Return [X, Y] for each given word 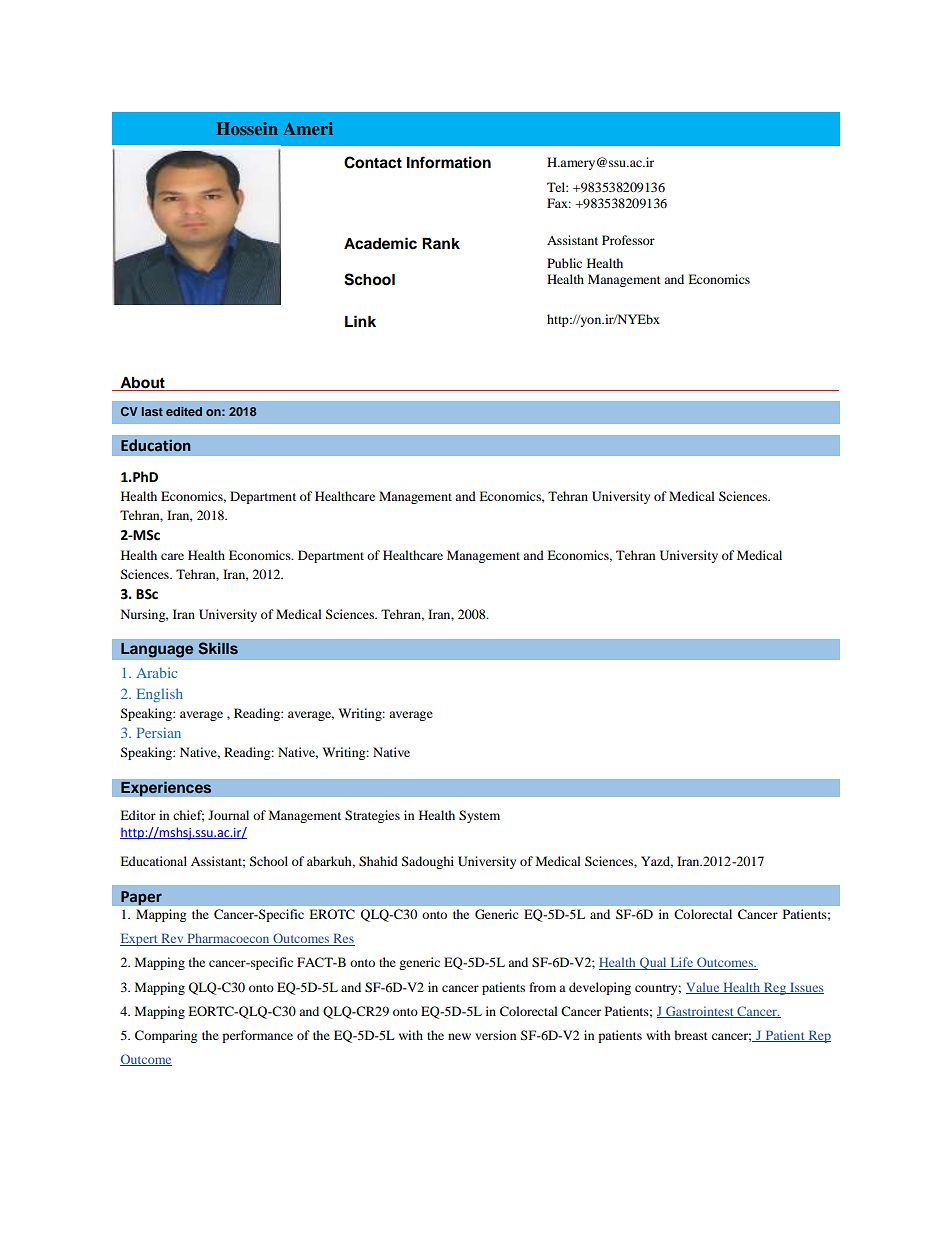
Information [449, 162]
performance [257, 1036]
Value [704, 988]
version [495, 1035]
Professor [628, 240]
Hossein [247, 128]
